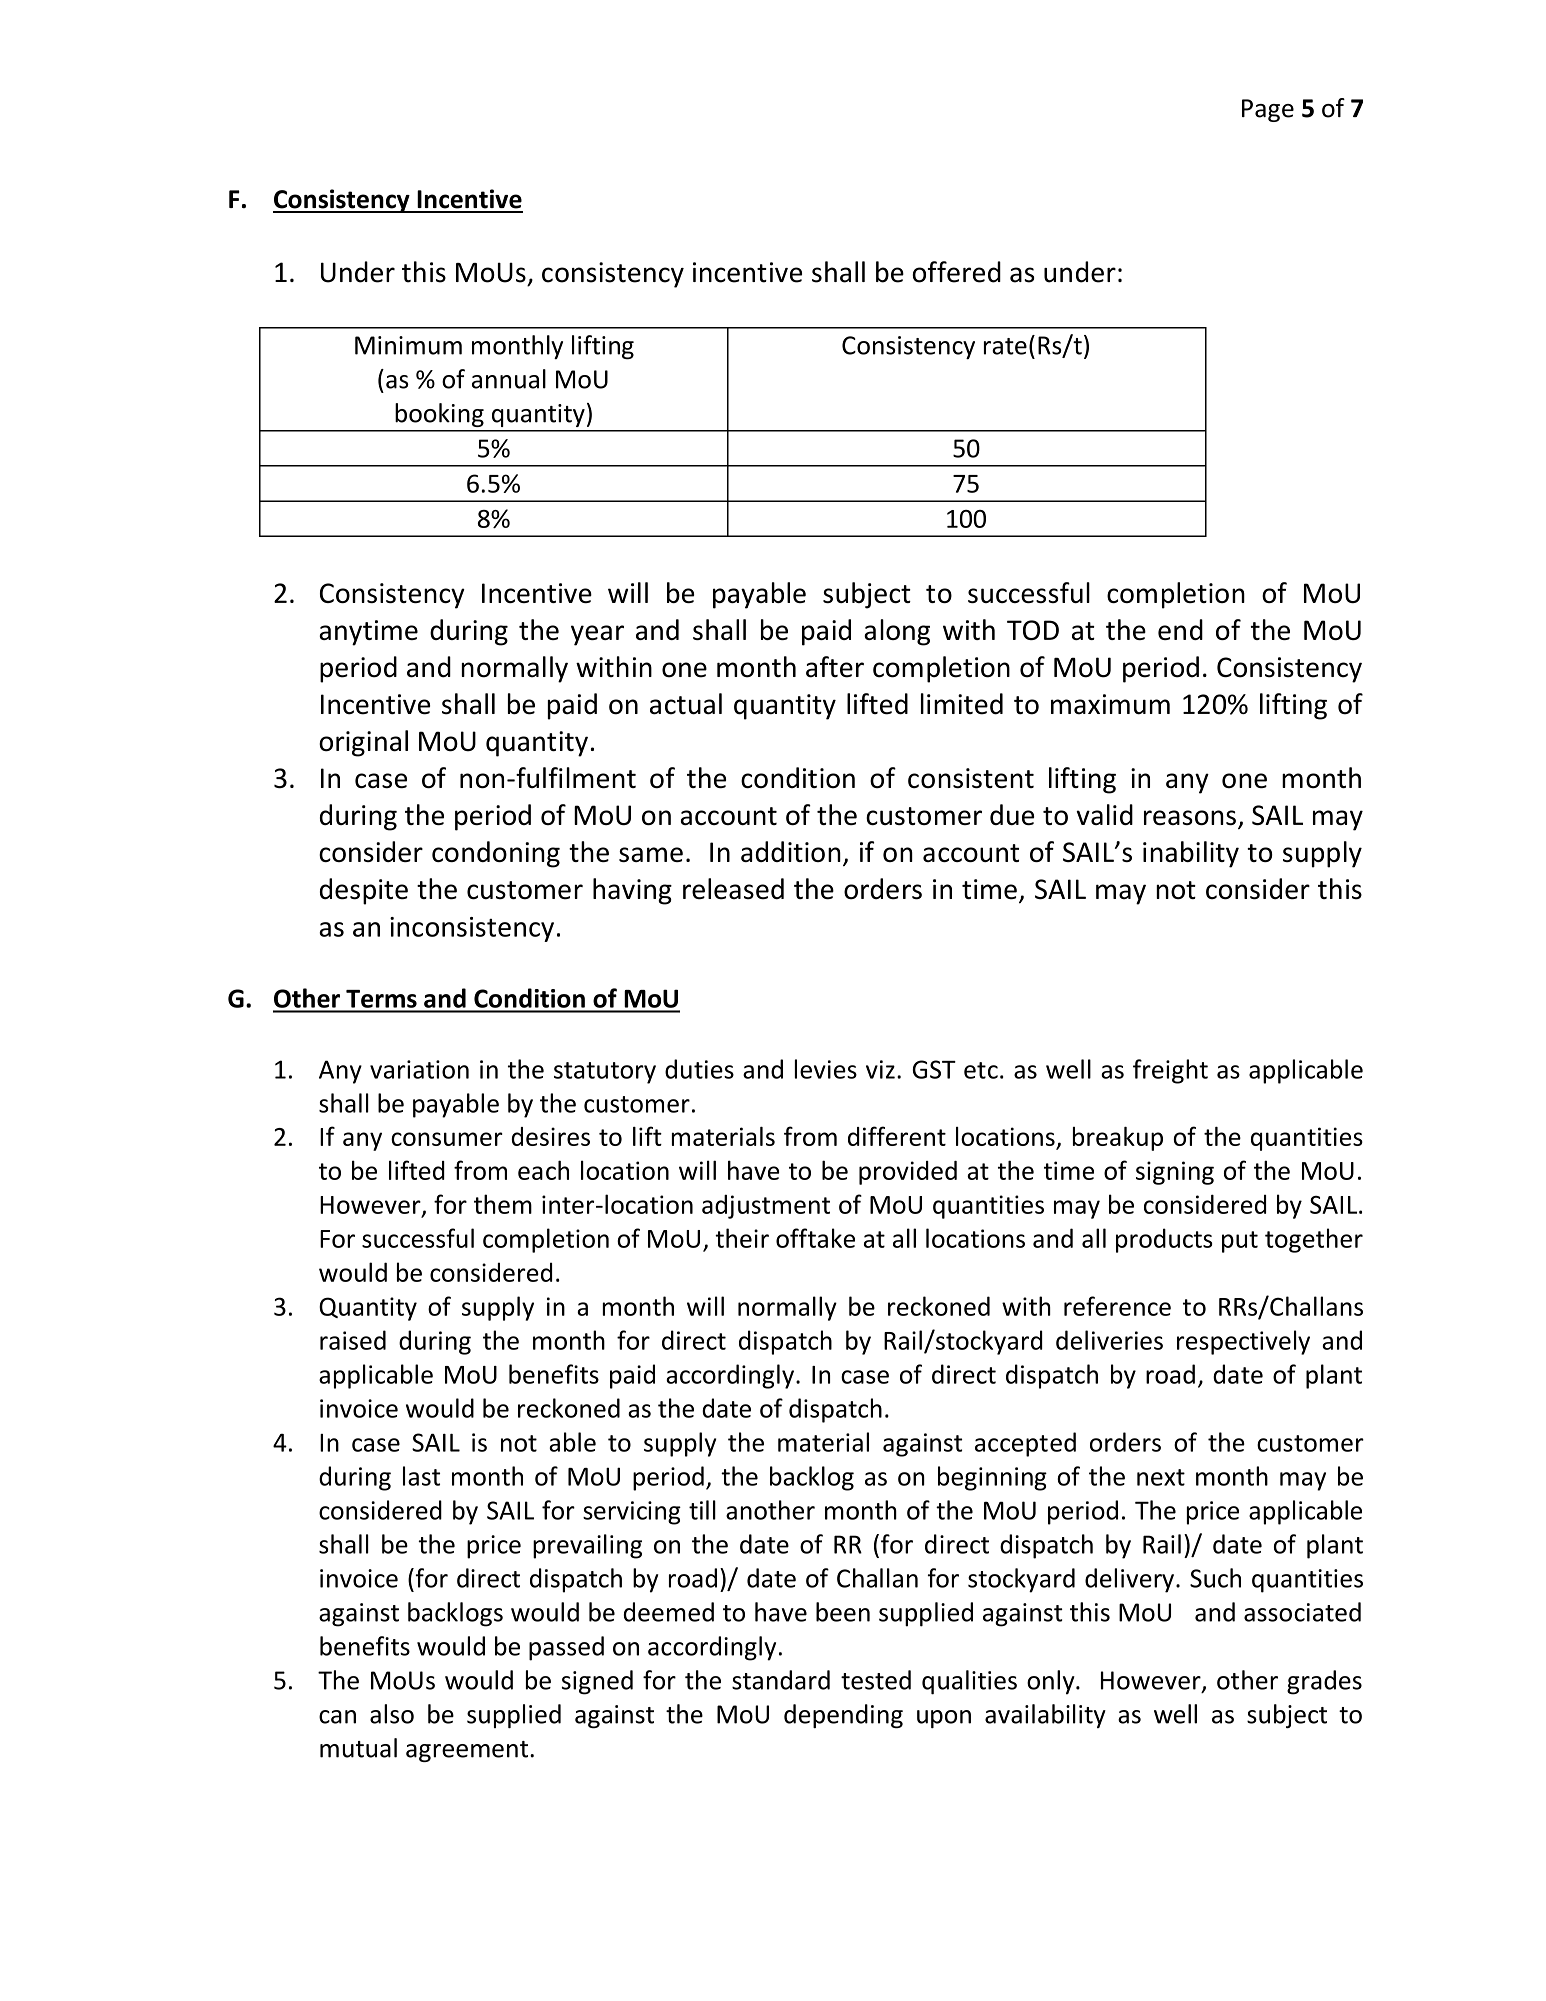 The width and height of the screenshot is (1546, 2001). Describe the element at coordinates (1243, 1342) in the screenshot. I see `respectively` at that location.
